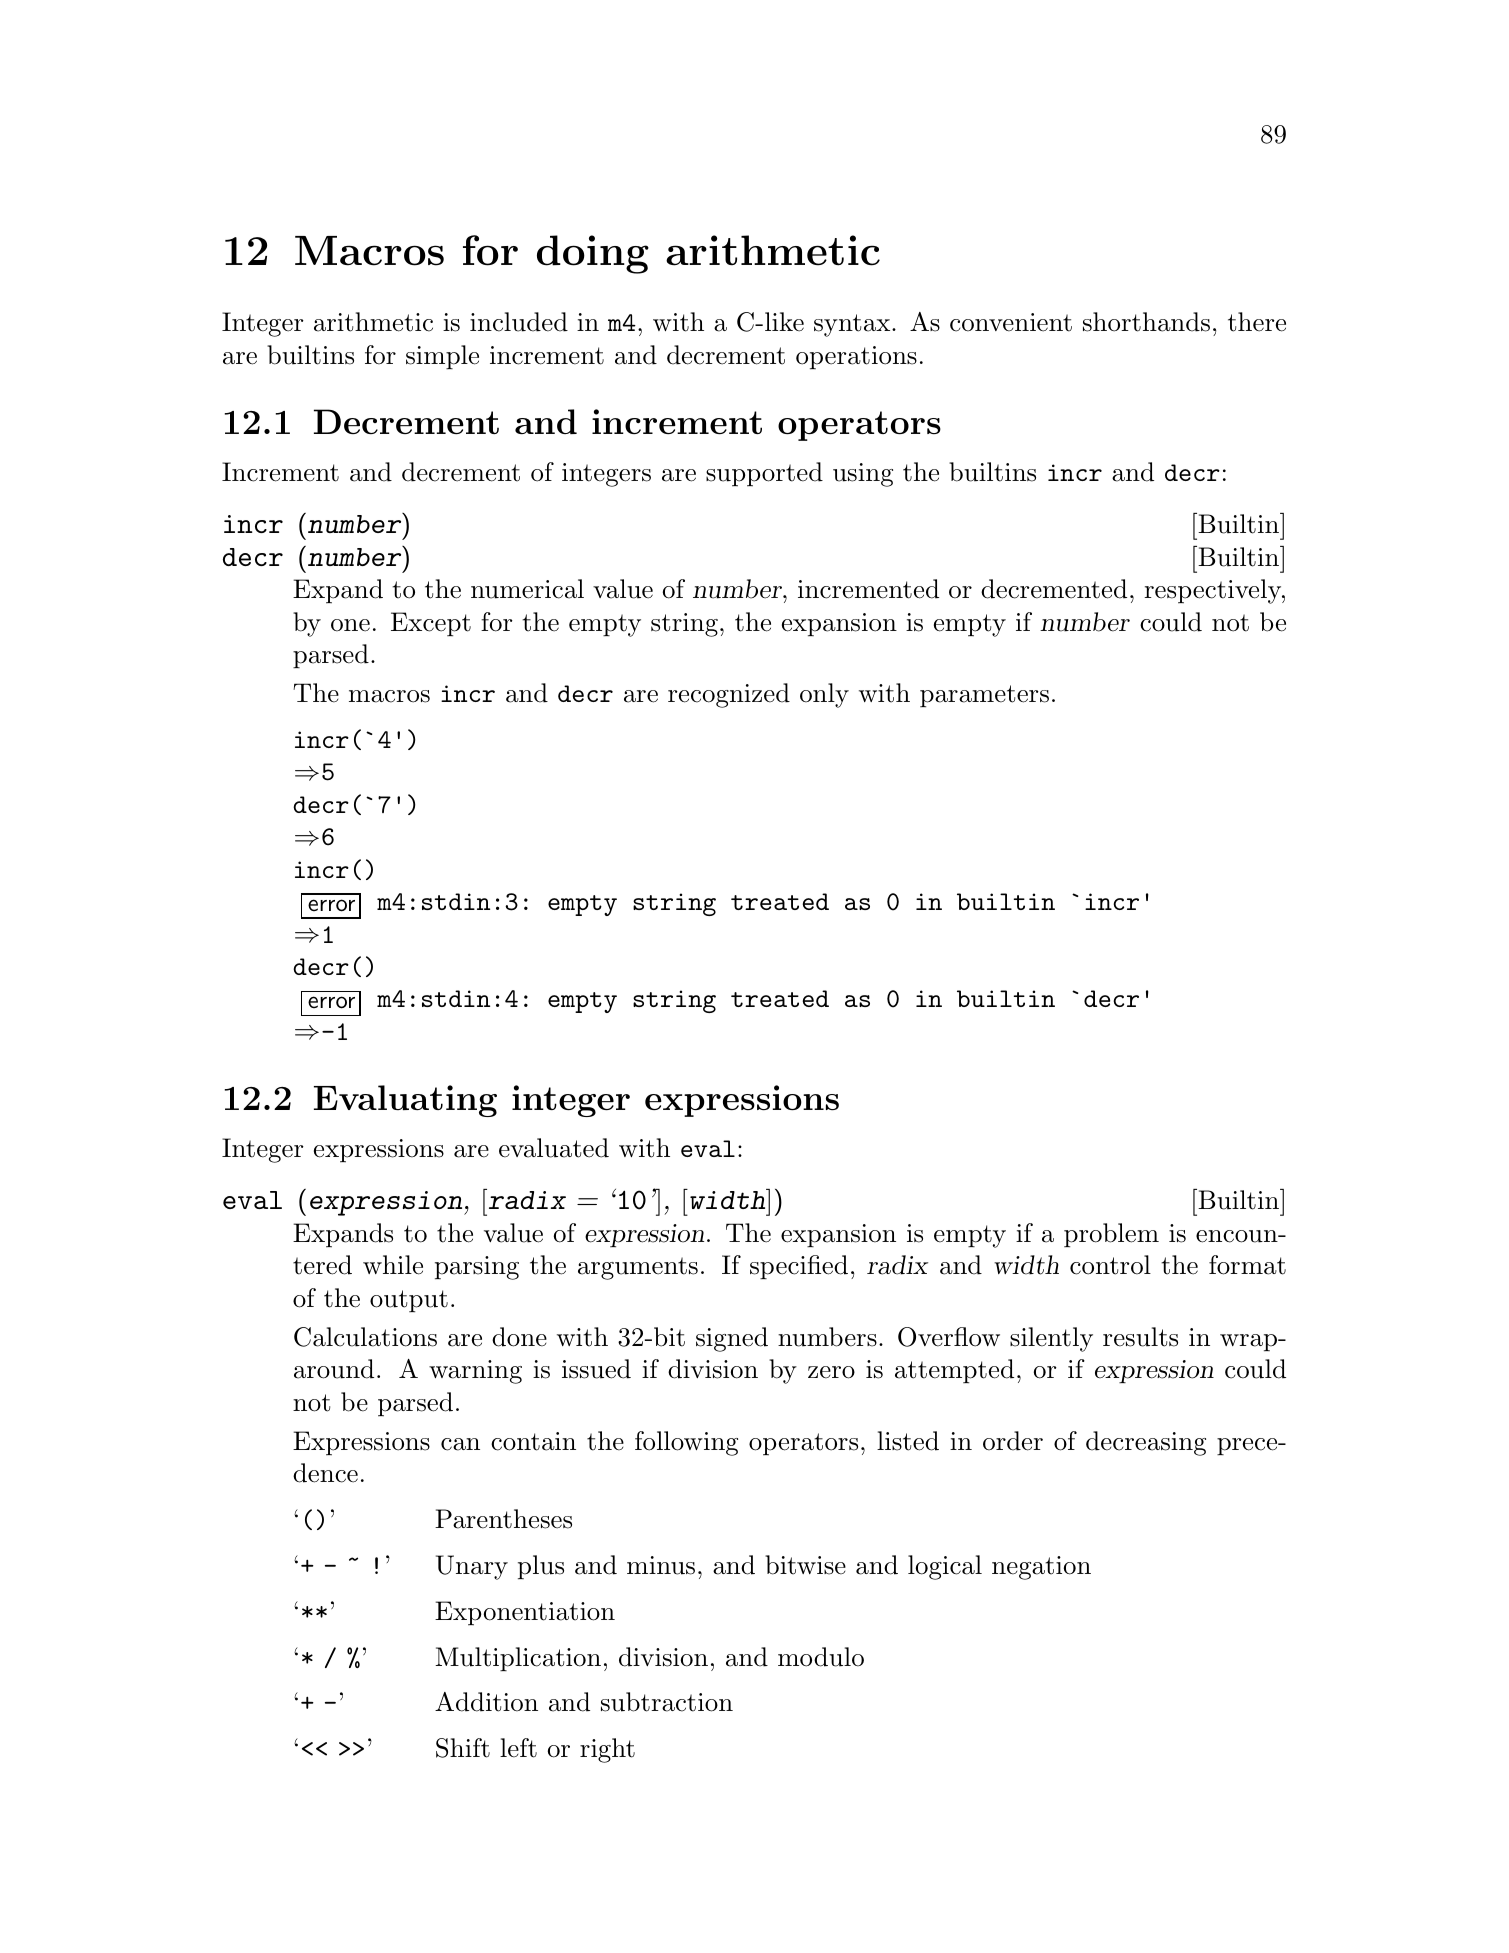 This screenshot has width=1509, height=1953. I want to click on there, so click(1257, 322).
